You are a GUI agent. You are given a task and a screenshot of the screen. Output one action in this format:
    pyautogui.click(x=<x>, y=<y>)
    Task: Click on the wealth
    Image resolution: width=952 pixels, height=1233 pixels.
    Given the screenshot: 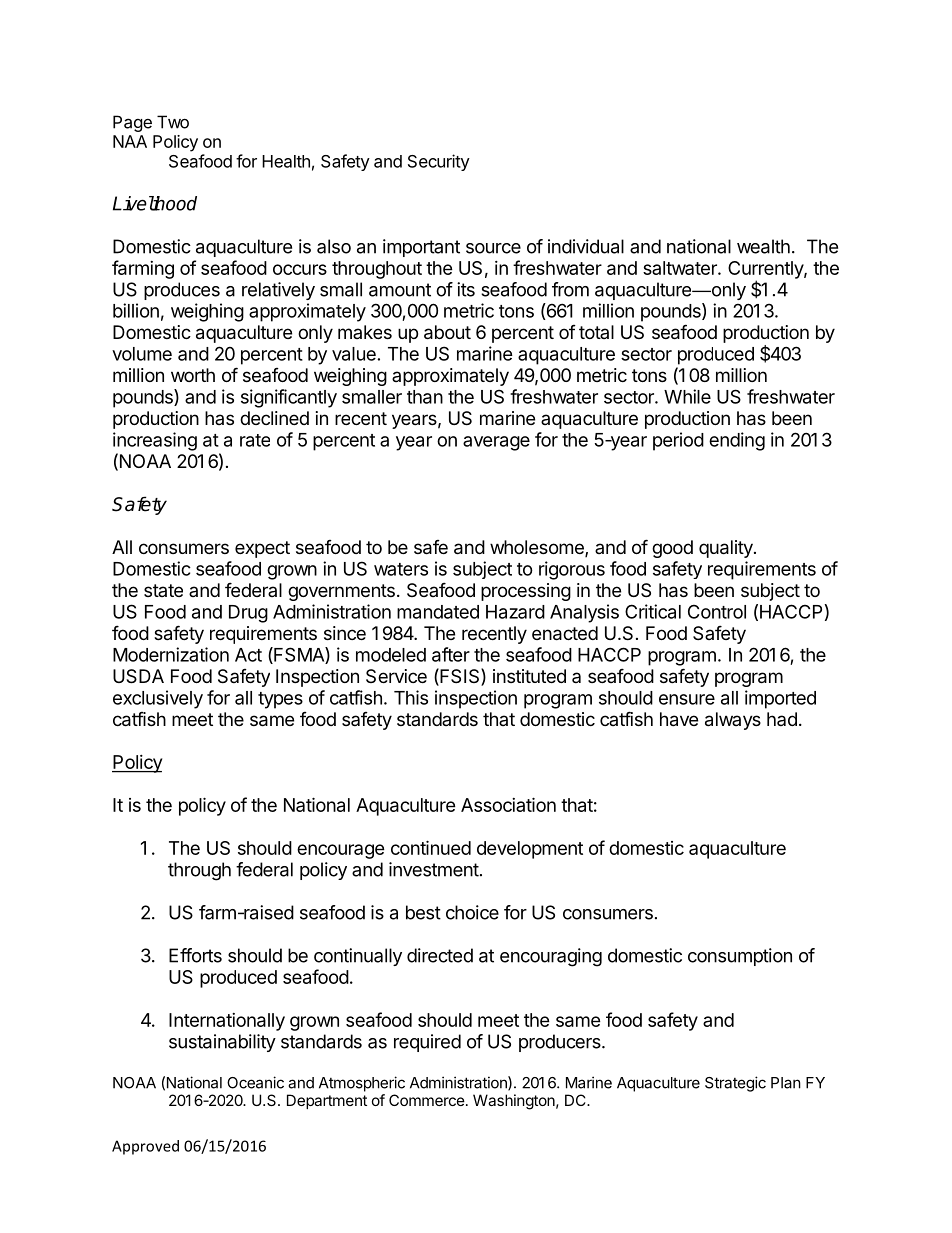 What is the action you would take?
    pyautogui.click(x=763, y=246)
